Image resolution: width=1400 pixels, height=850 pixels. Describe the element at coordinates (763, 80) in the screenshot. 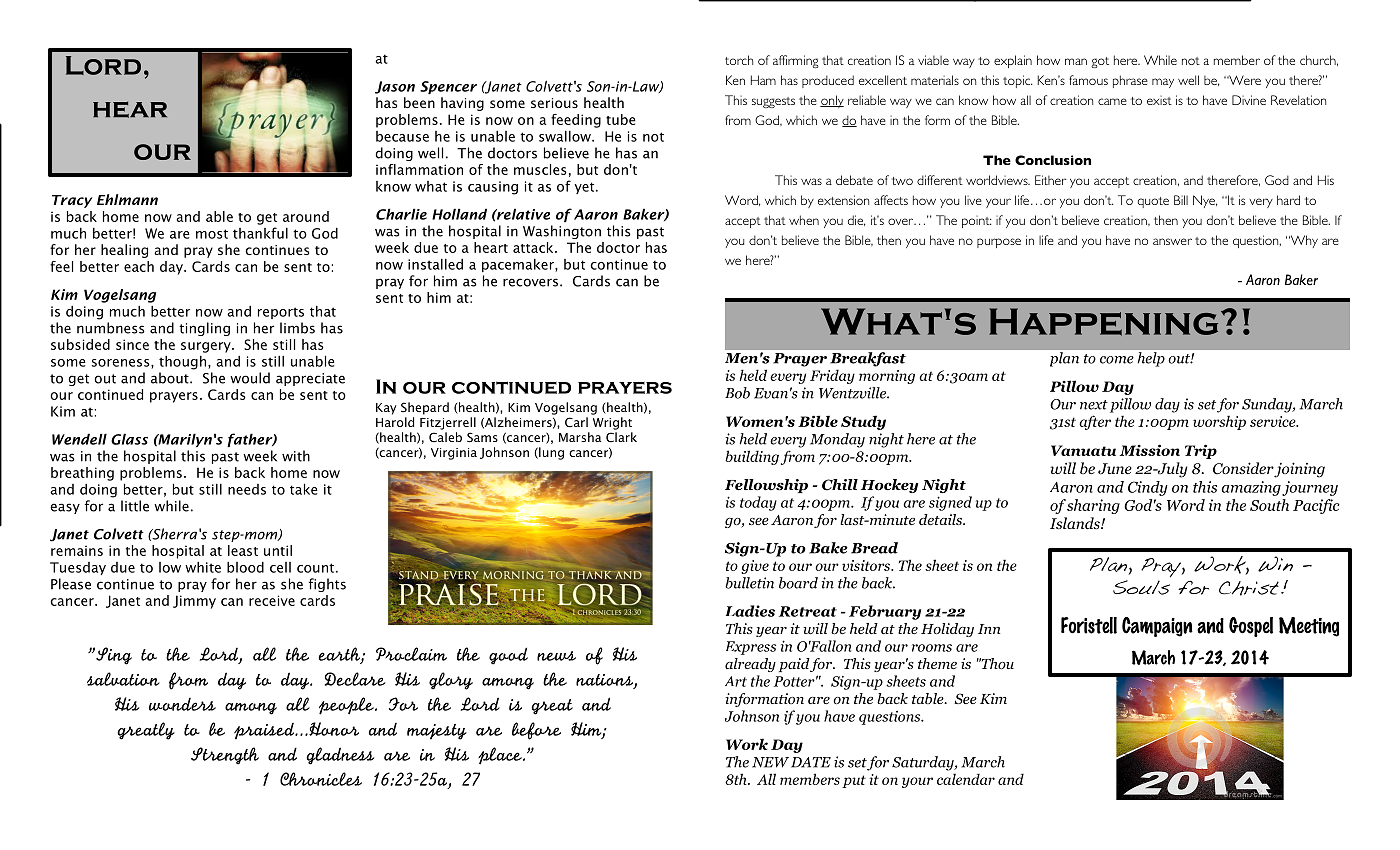

I see `Ham` at that location.
